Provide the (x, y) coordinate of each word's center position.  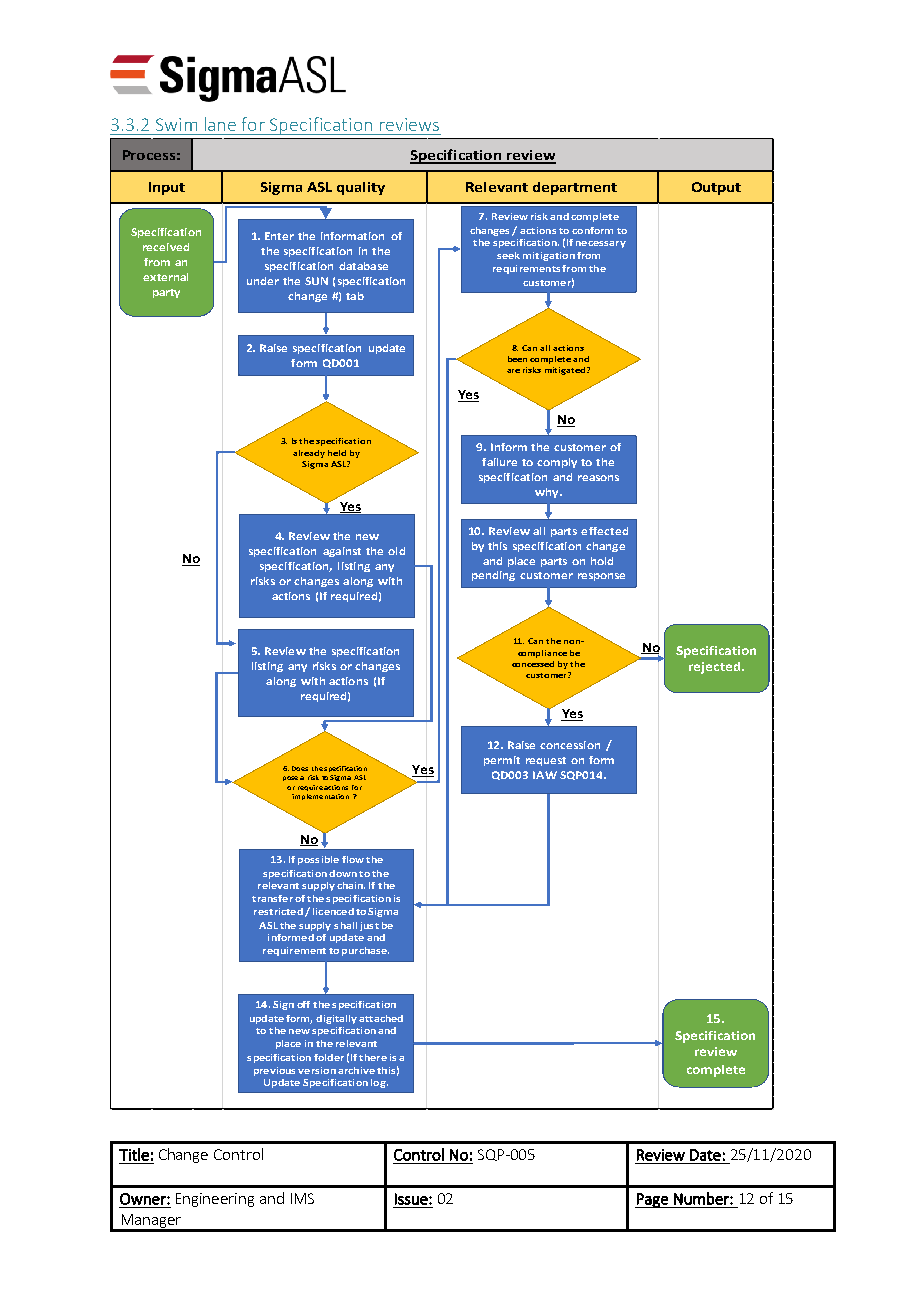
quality (361, 188)
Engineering (215, 1200)
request (546, 761)
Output (716, 188)
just (369, 926)
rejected (714, 668)
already (309, 454)
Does (300, 768)
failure (499, 462)
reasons (598, 478)
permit (502, 761)
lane (220, 124)
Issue (412, 1199)
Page (652, 1200)
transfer (272, 898)
